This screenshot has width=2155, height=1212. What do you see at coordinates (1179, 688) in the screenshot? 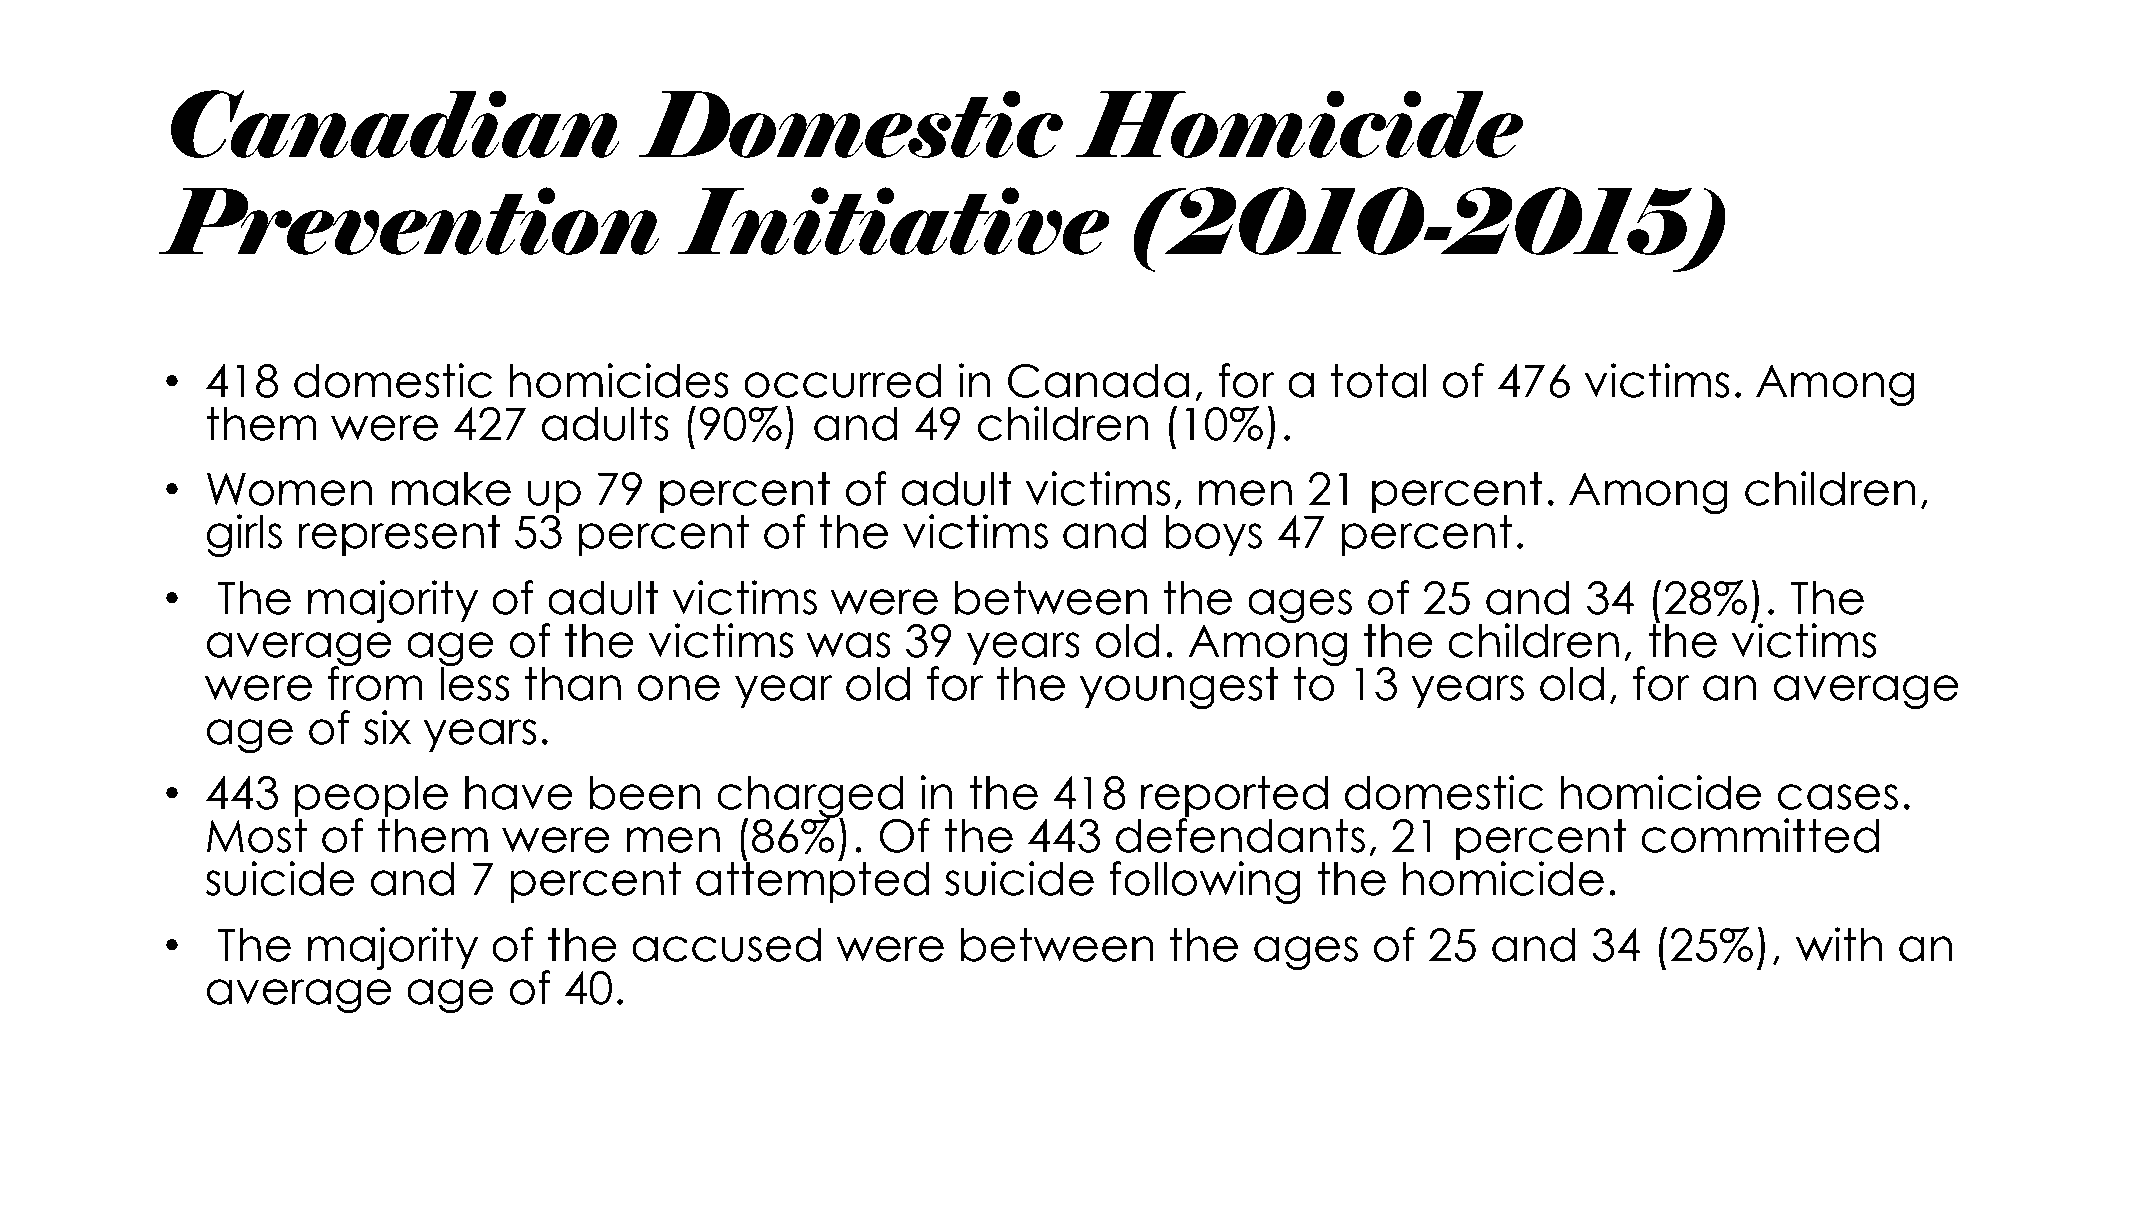
I see `youngest` at bounding box center [1179, 688].
